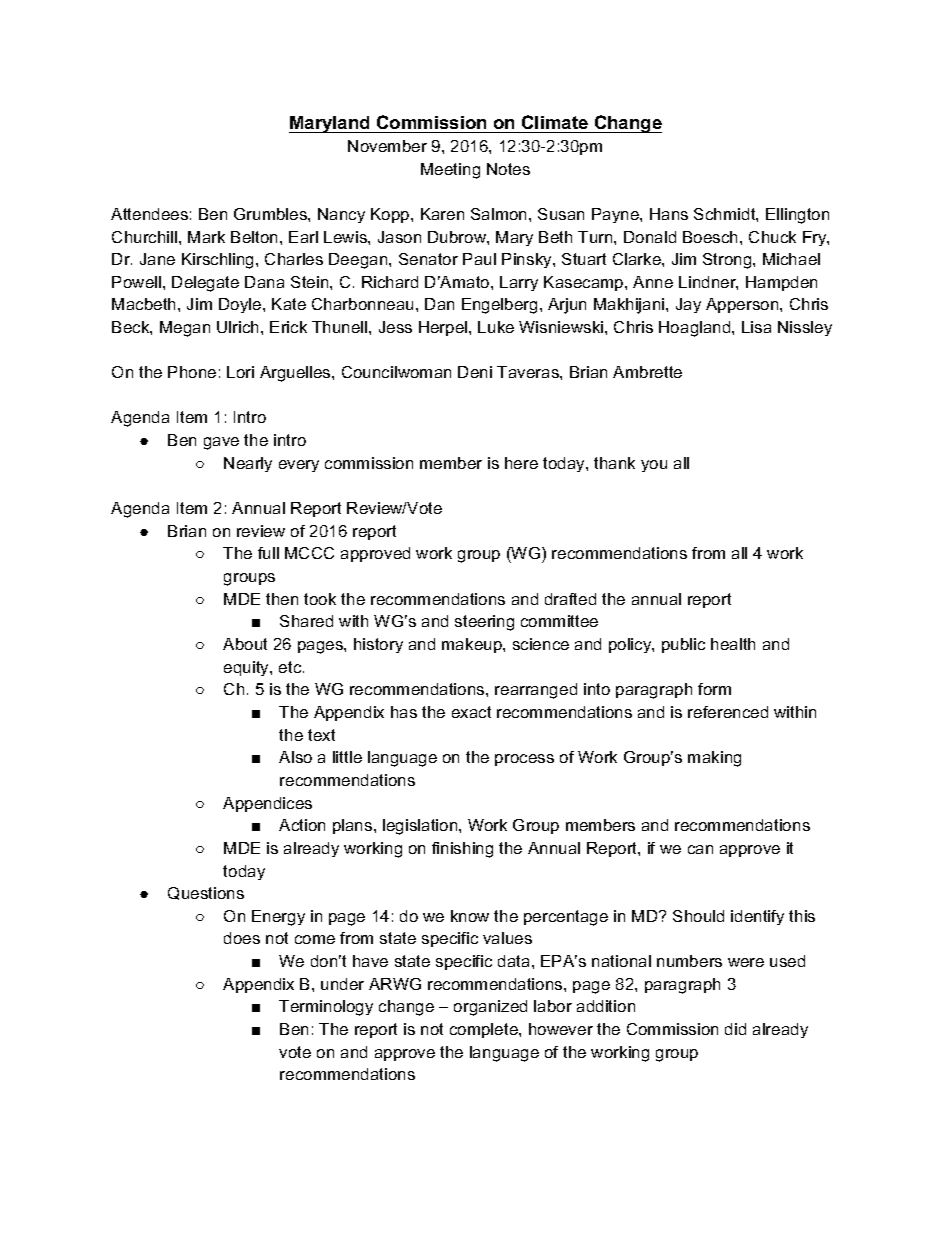  What do you see at coordinates (271, 214) in the document?
I see `Grumbles` at bounding box center [271, 214].
